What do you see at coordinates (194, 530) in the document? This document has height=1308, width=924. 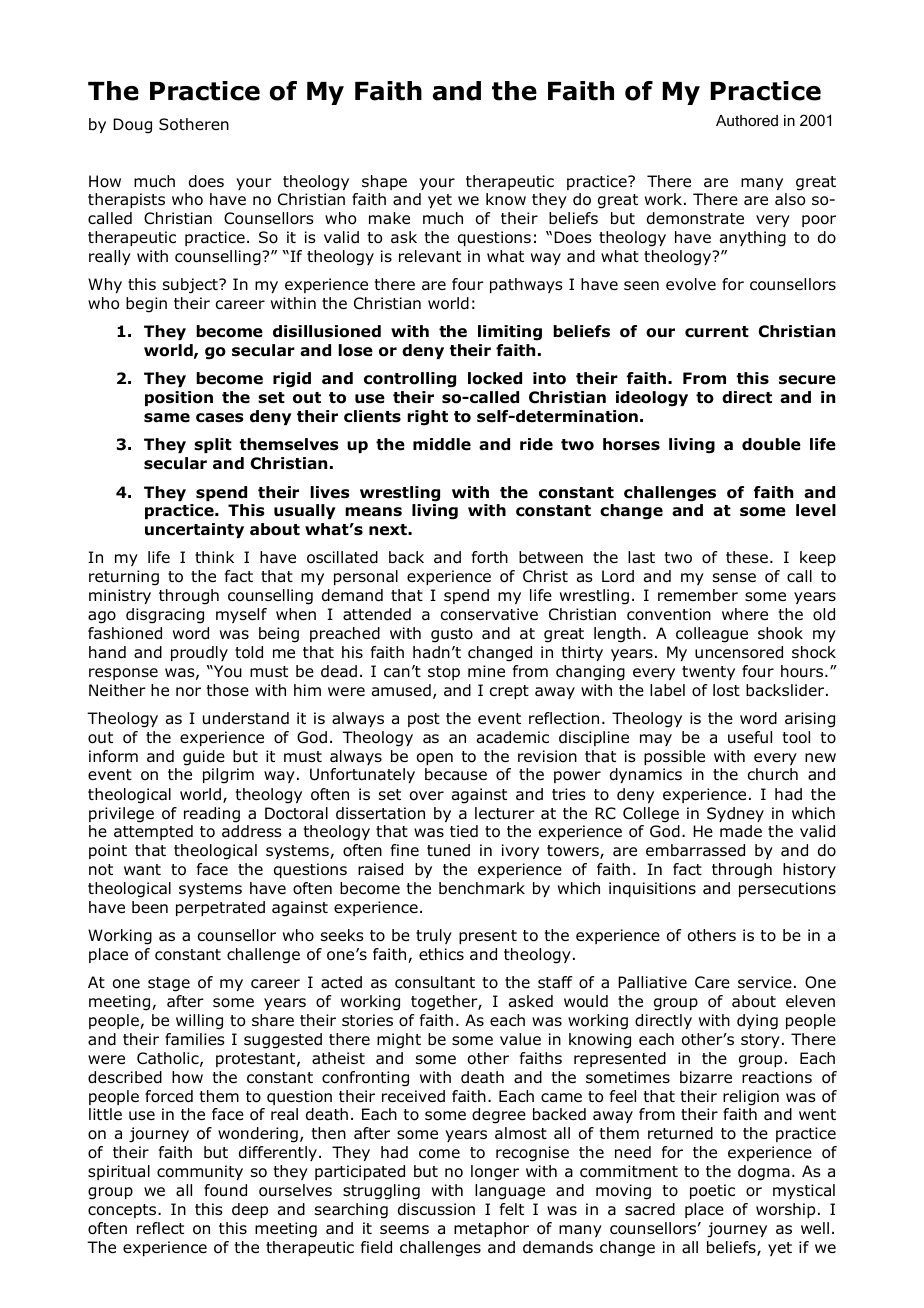 I see `uncertainty` at bounding box center [194, 530].
